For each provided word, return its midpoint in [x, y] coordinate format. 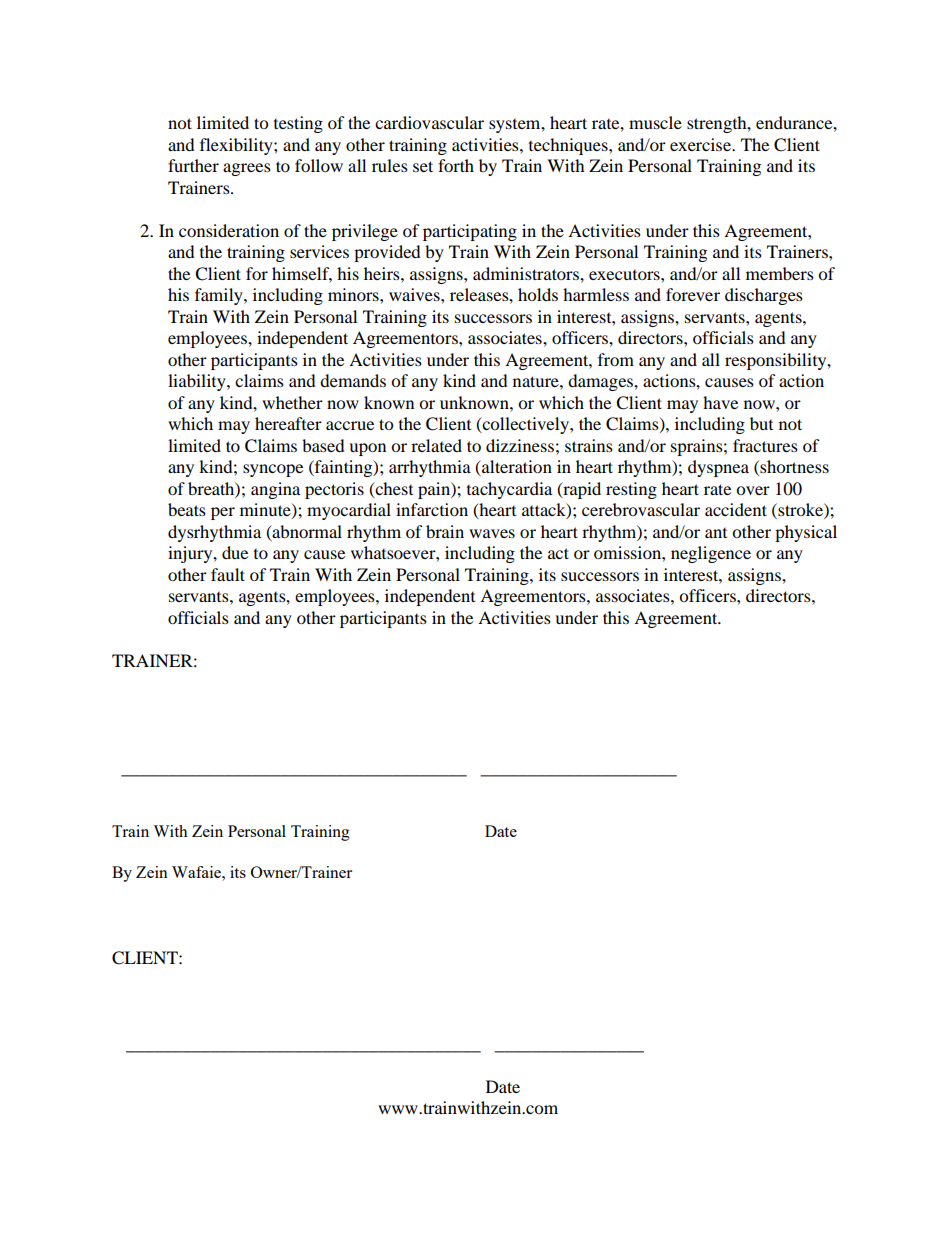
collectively [525, 425]
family [220, 296]
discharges [764, 296]
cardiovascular [429, 122]
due [235, 552]
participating [470, 232]
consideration [229, 230]
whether [292, 402]
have [720, 402]
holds [538, 294]
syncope [273, 470]
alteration [516, 468]
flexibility [237, 146]
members [780, 273]
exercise [701, 144]
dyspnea [718, 468]
